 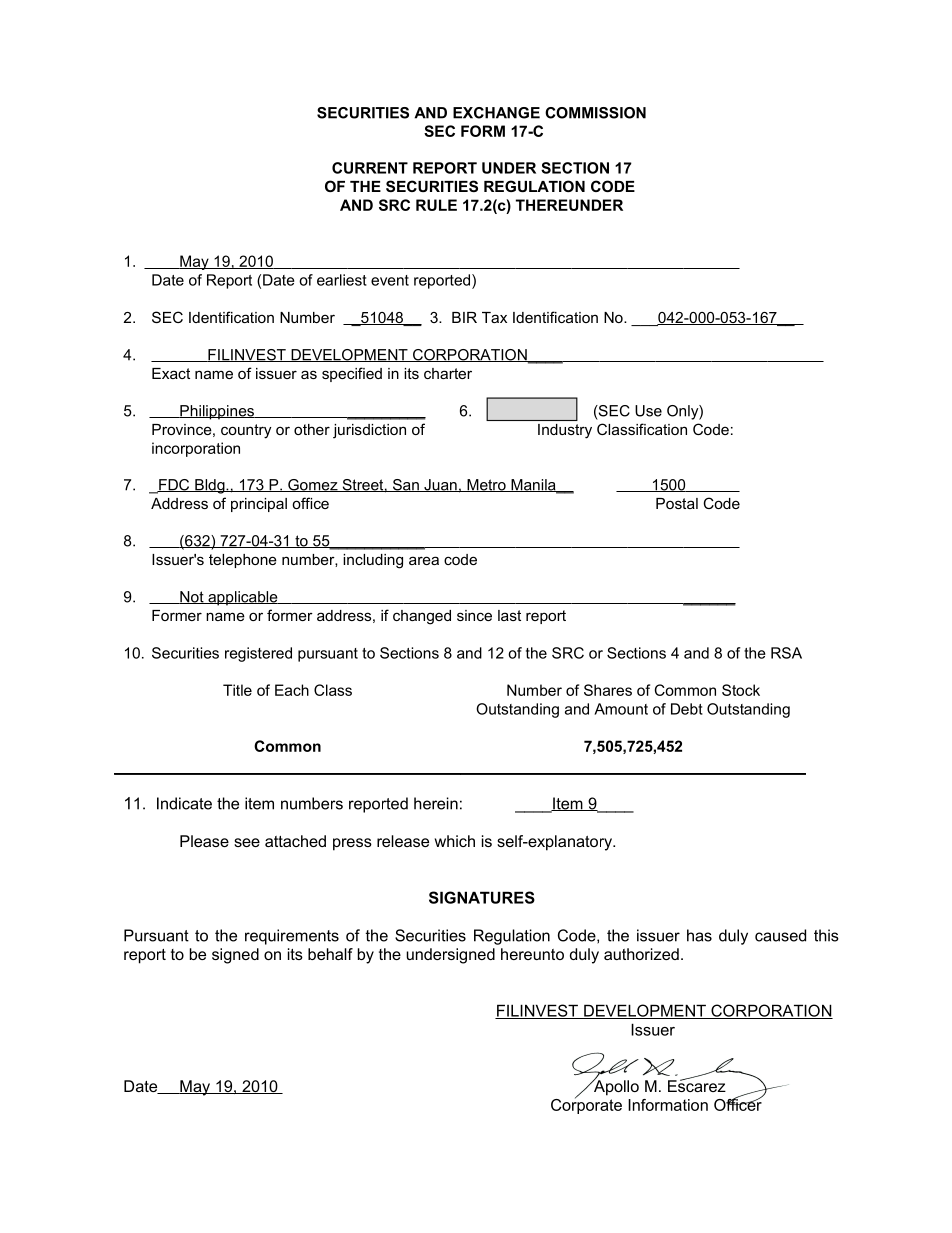 What do you see at coordinates (243, 598) in the document?
I see `applicable` at bounding box center [243, 598].
